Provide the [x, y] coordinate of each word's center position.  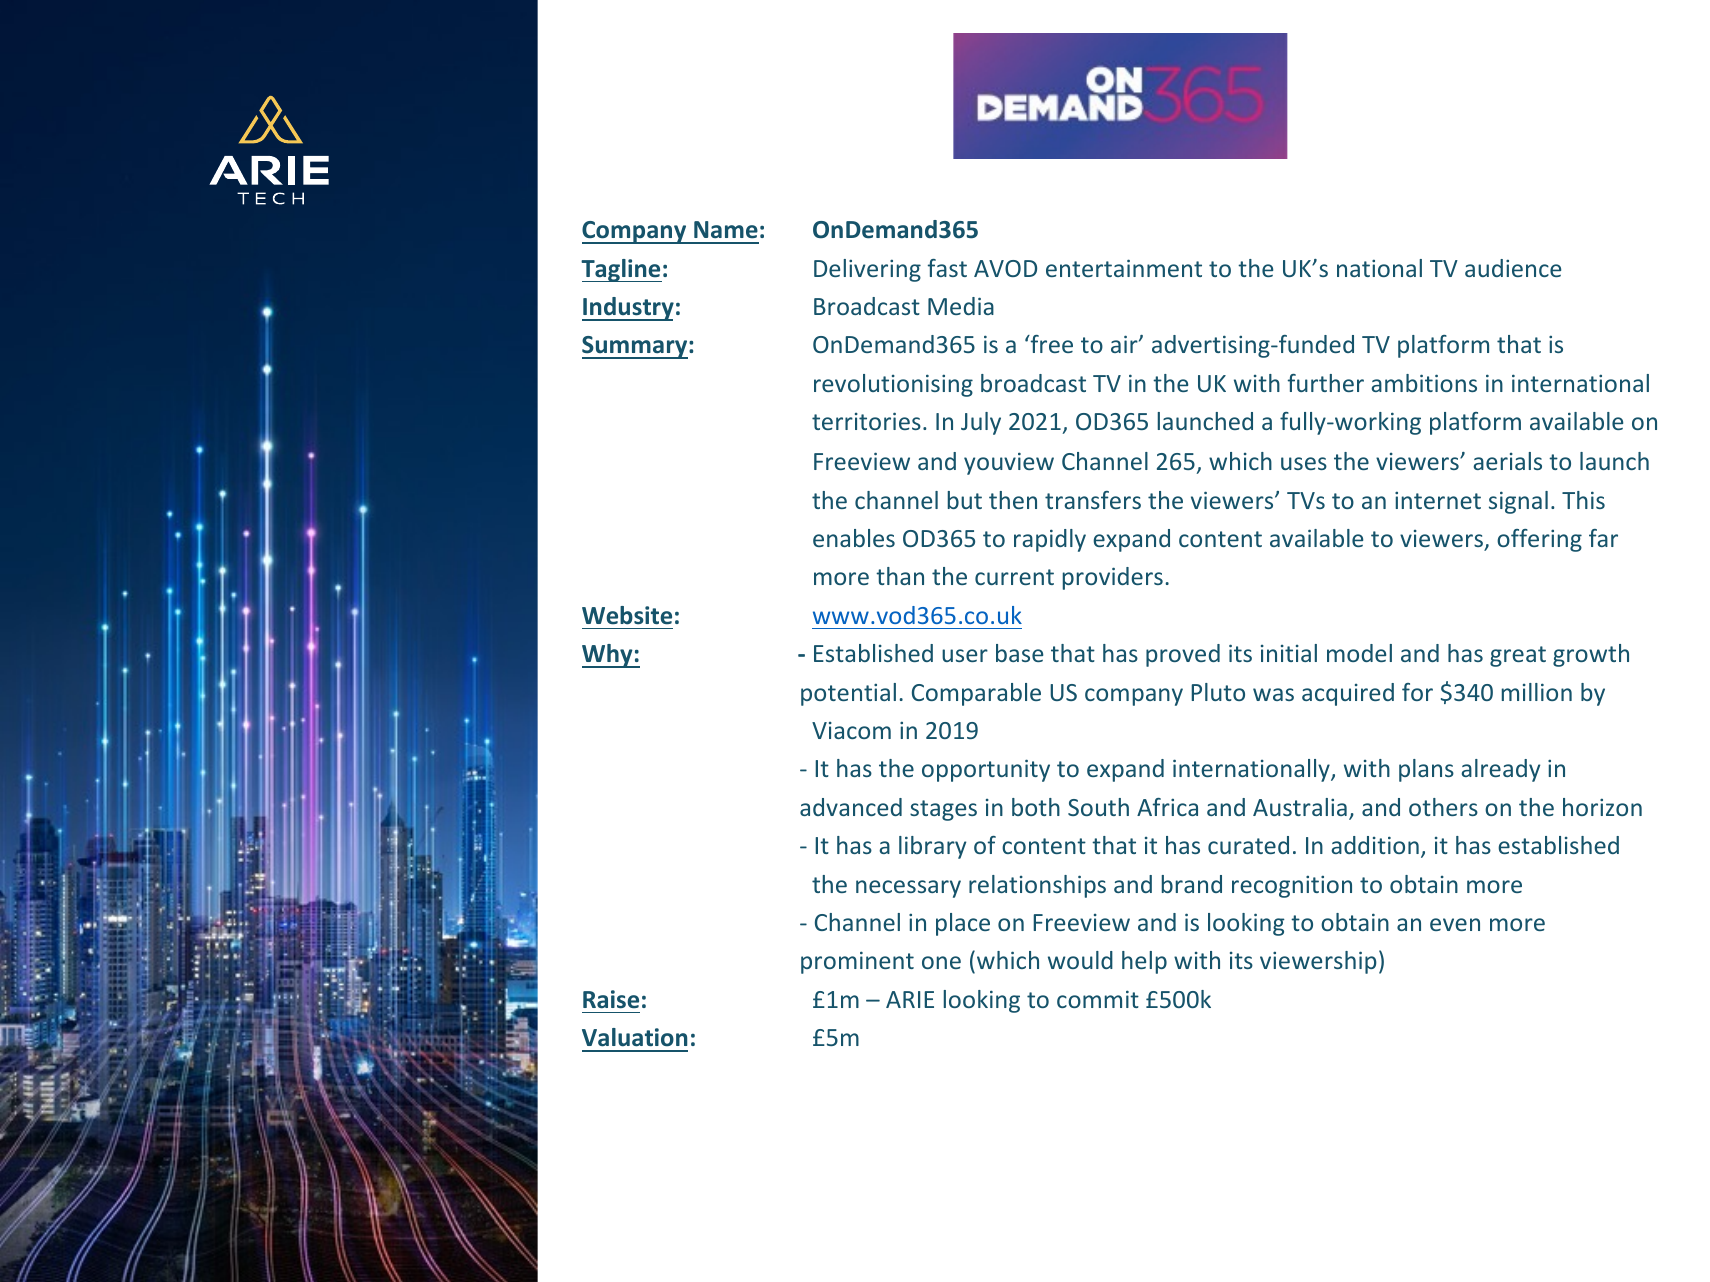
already [1500, 770]
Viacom [851, 730]
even [1455, 924]
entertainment [1124, 268]
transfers [1093, 500]
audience [1513, 268]
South [1098, 807]
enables [854, 538]
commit [1098, 999]
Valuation [634, 1037]
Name [726, 230]
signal [1518, 502]
